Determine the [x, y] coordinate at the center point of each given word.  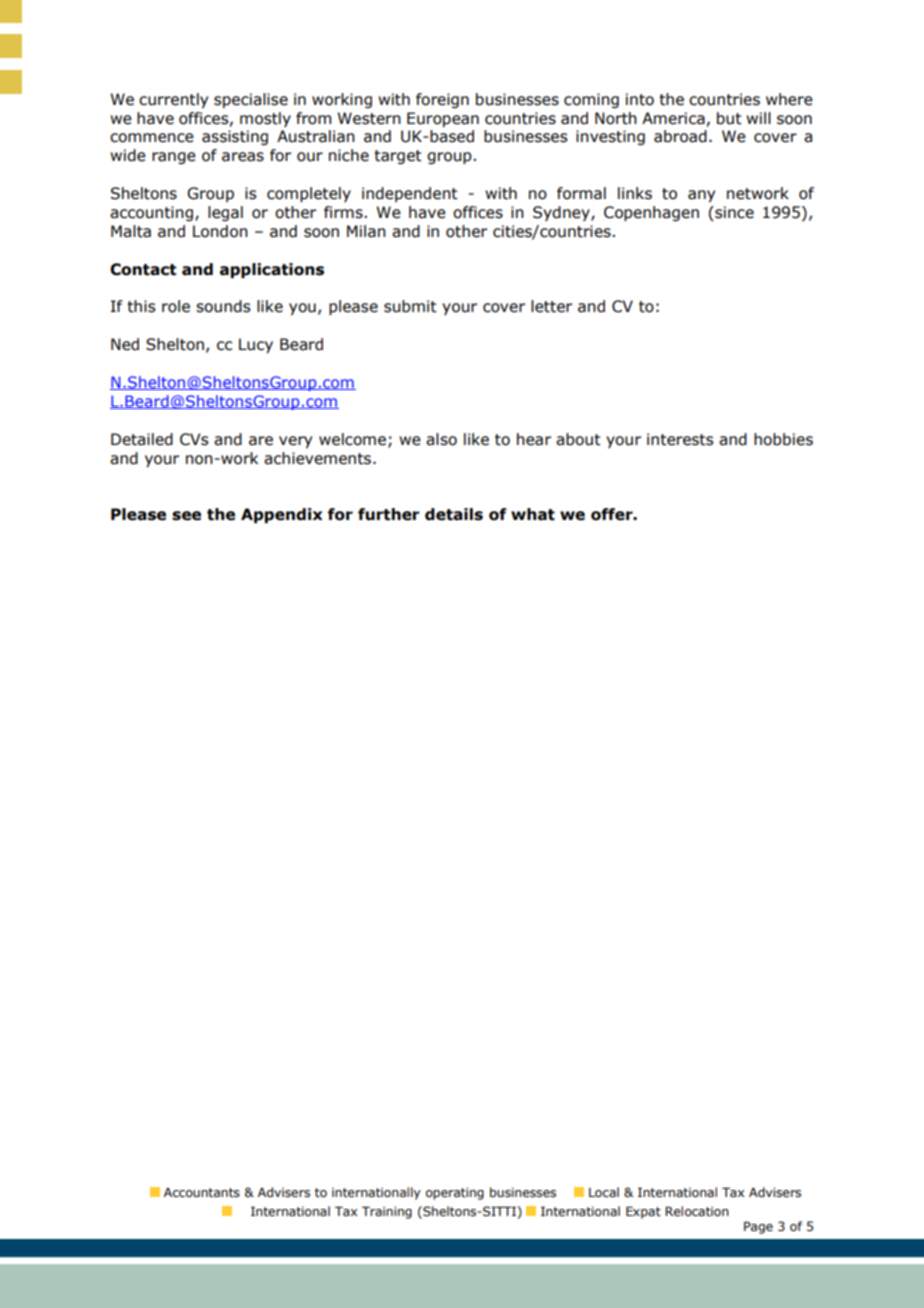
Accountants [202, 1193]
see [186, 516]
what [533, 514]
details [454, 514]
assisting [235, 137]
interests [680, 439]
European [443, 119]
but [729, 118]
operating [455, 1194]
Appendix [282, 515]
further [389, 514]
